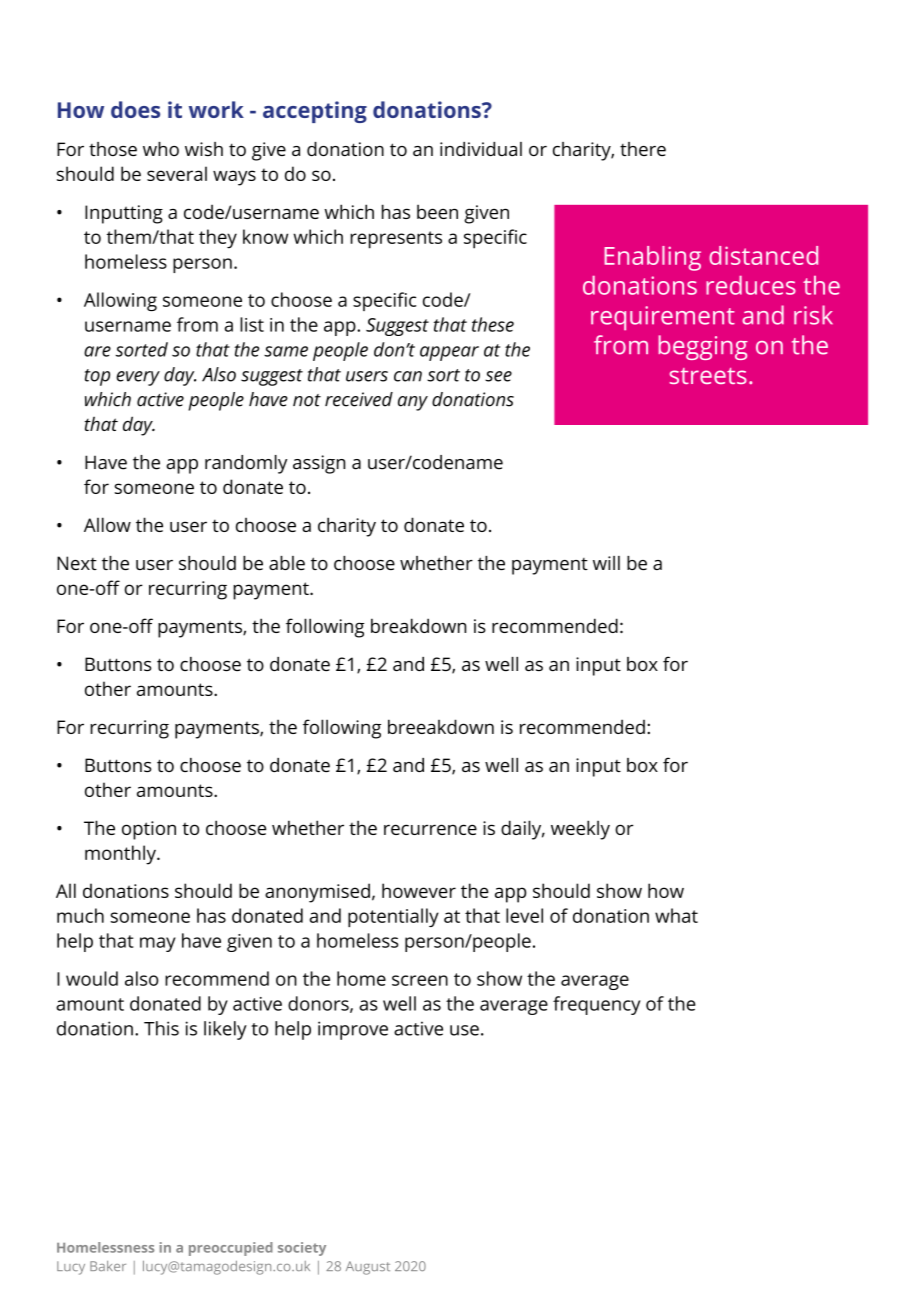 The width and height of the image is (924, 1308). What do you see at coordinates (606, 563) in the image?
I see `will` at bounding box center [606, 563].
